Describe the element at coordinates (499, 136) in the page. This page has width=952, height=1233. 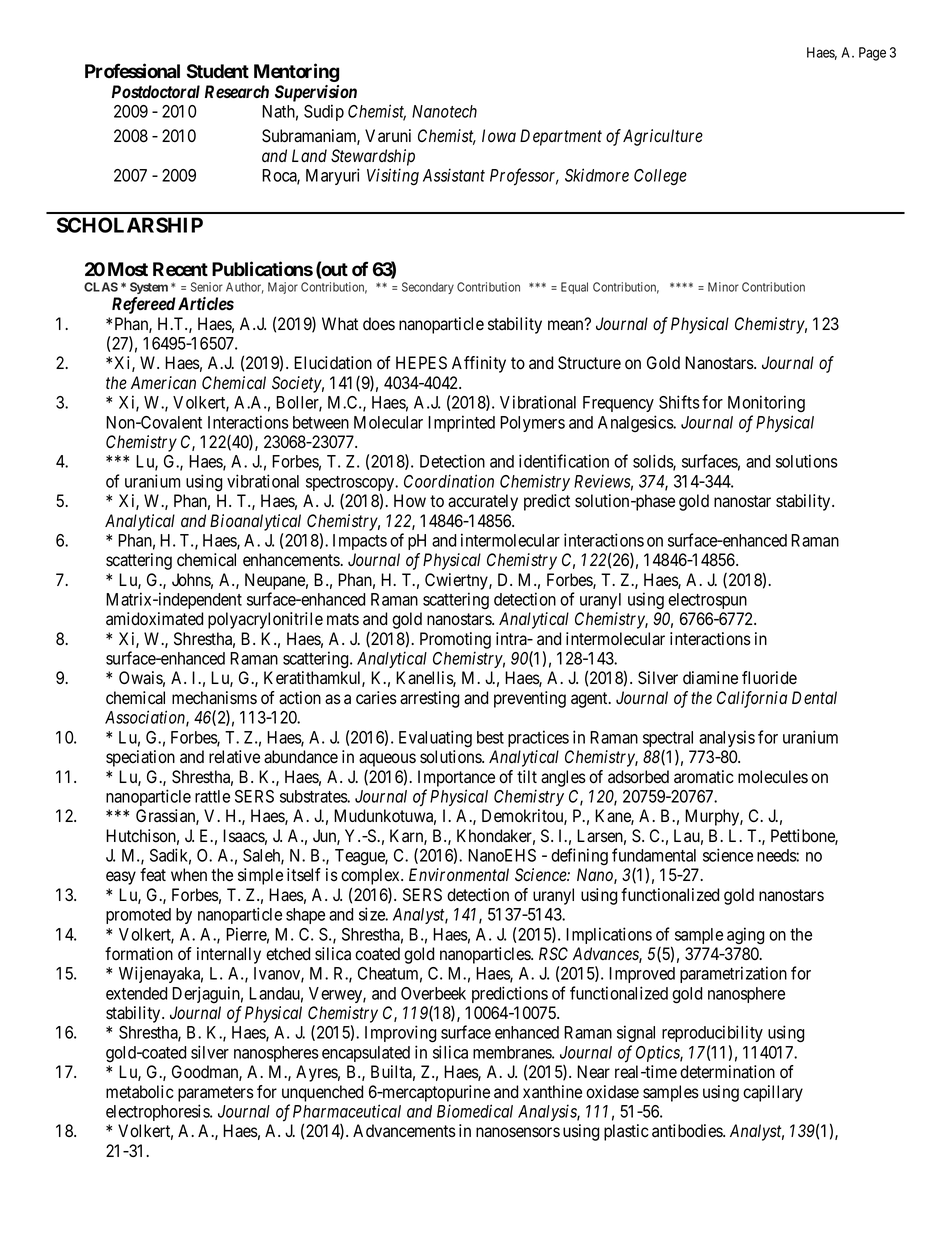
I see `Iowa` at that location.
